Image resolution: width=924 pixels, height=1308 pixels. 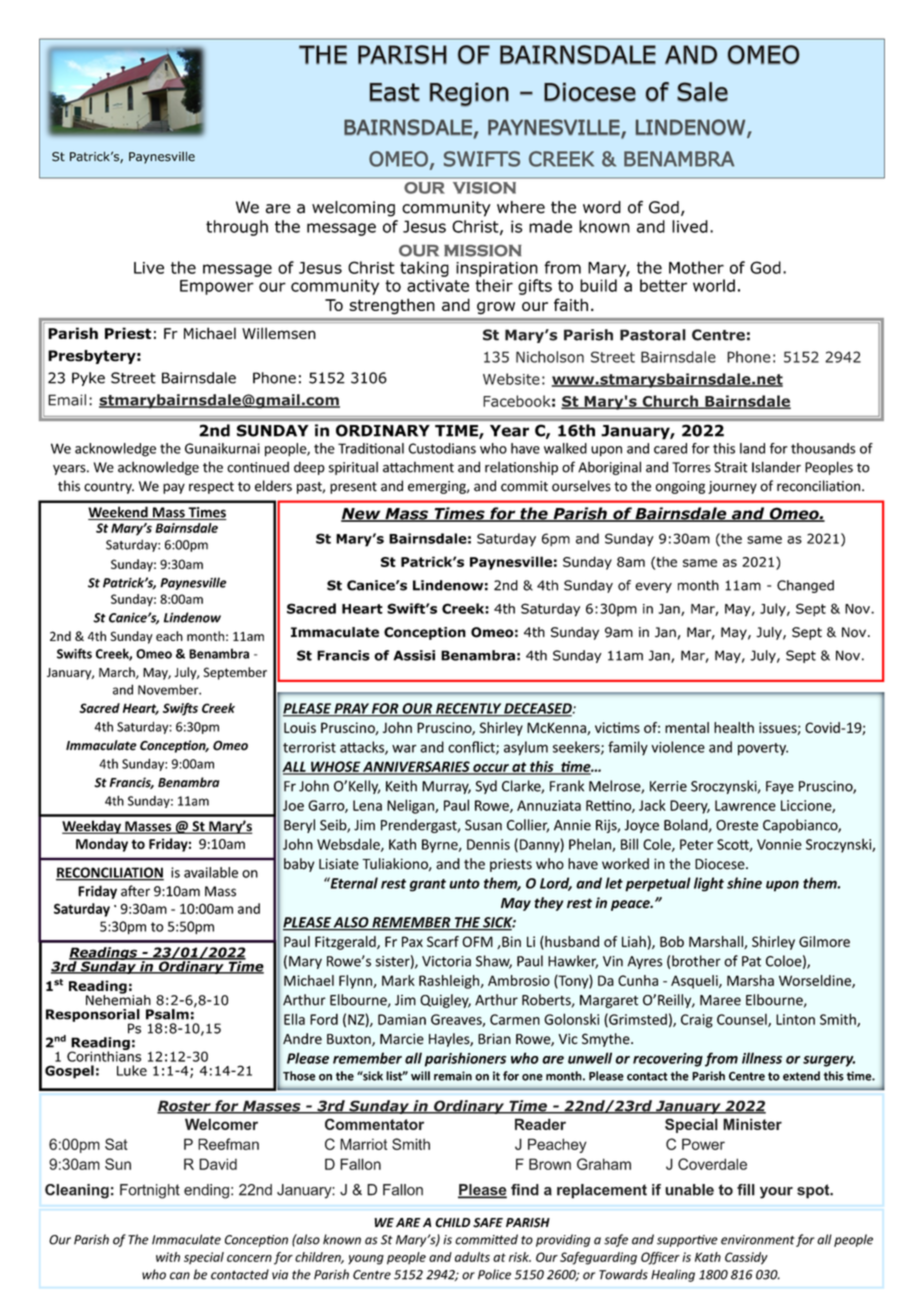 What do you see at coordinates (362, 515) in the screenshot?
I see `New` at bounding box center [362, 515].
